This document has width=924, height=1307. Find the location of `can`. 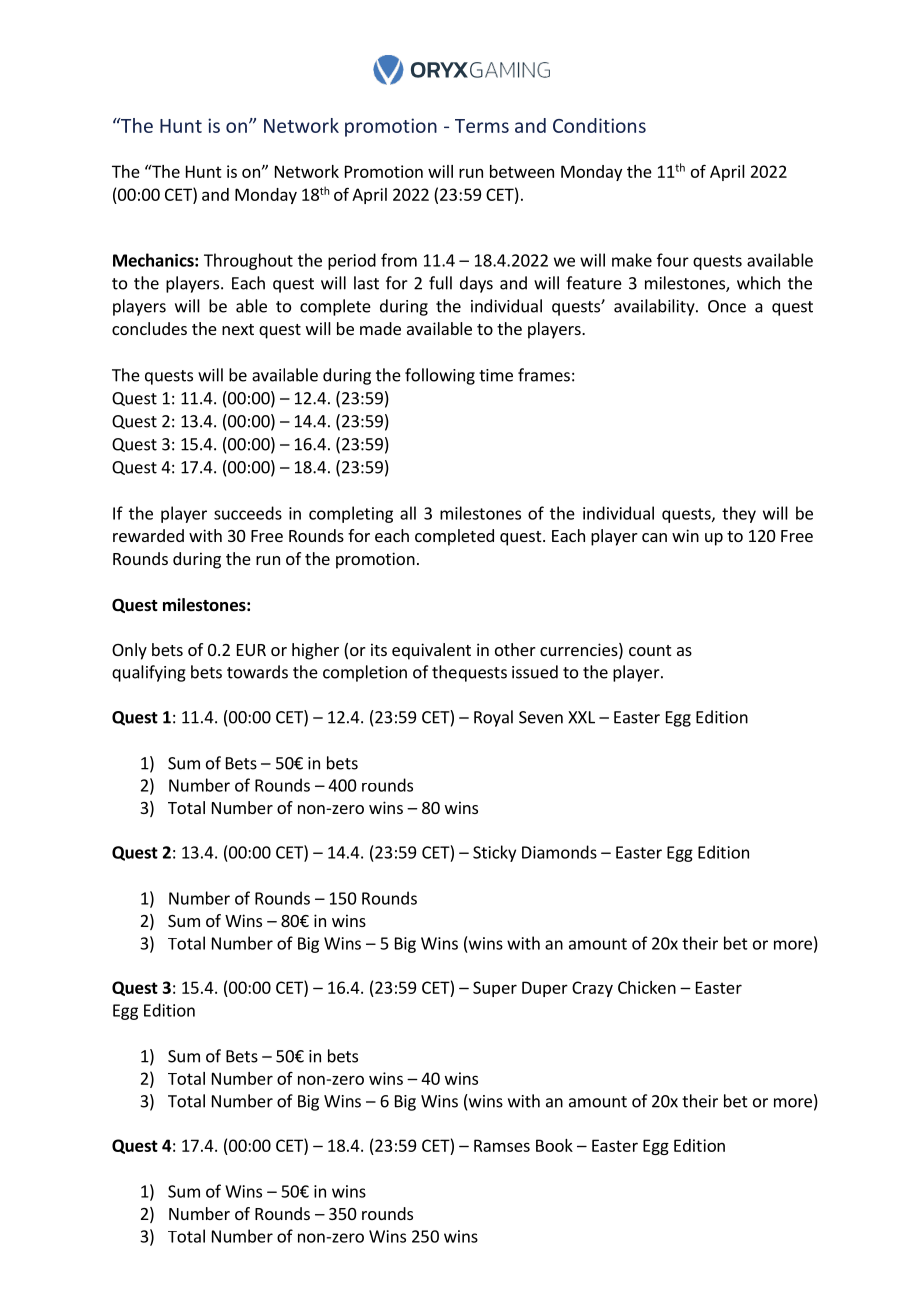

can is located at coordinates (654, 537).
